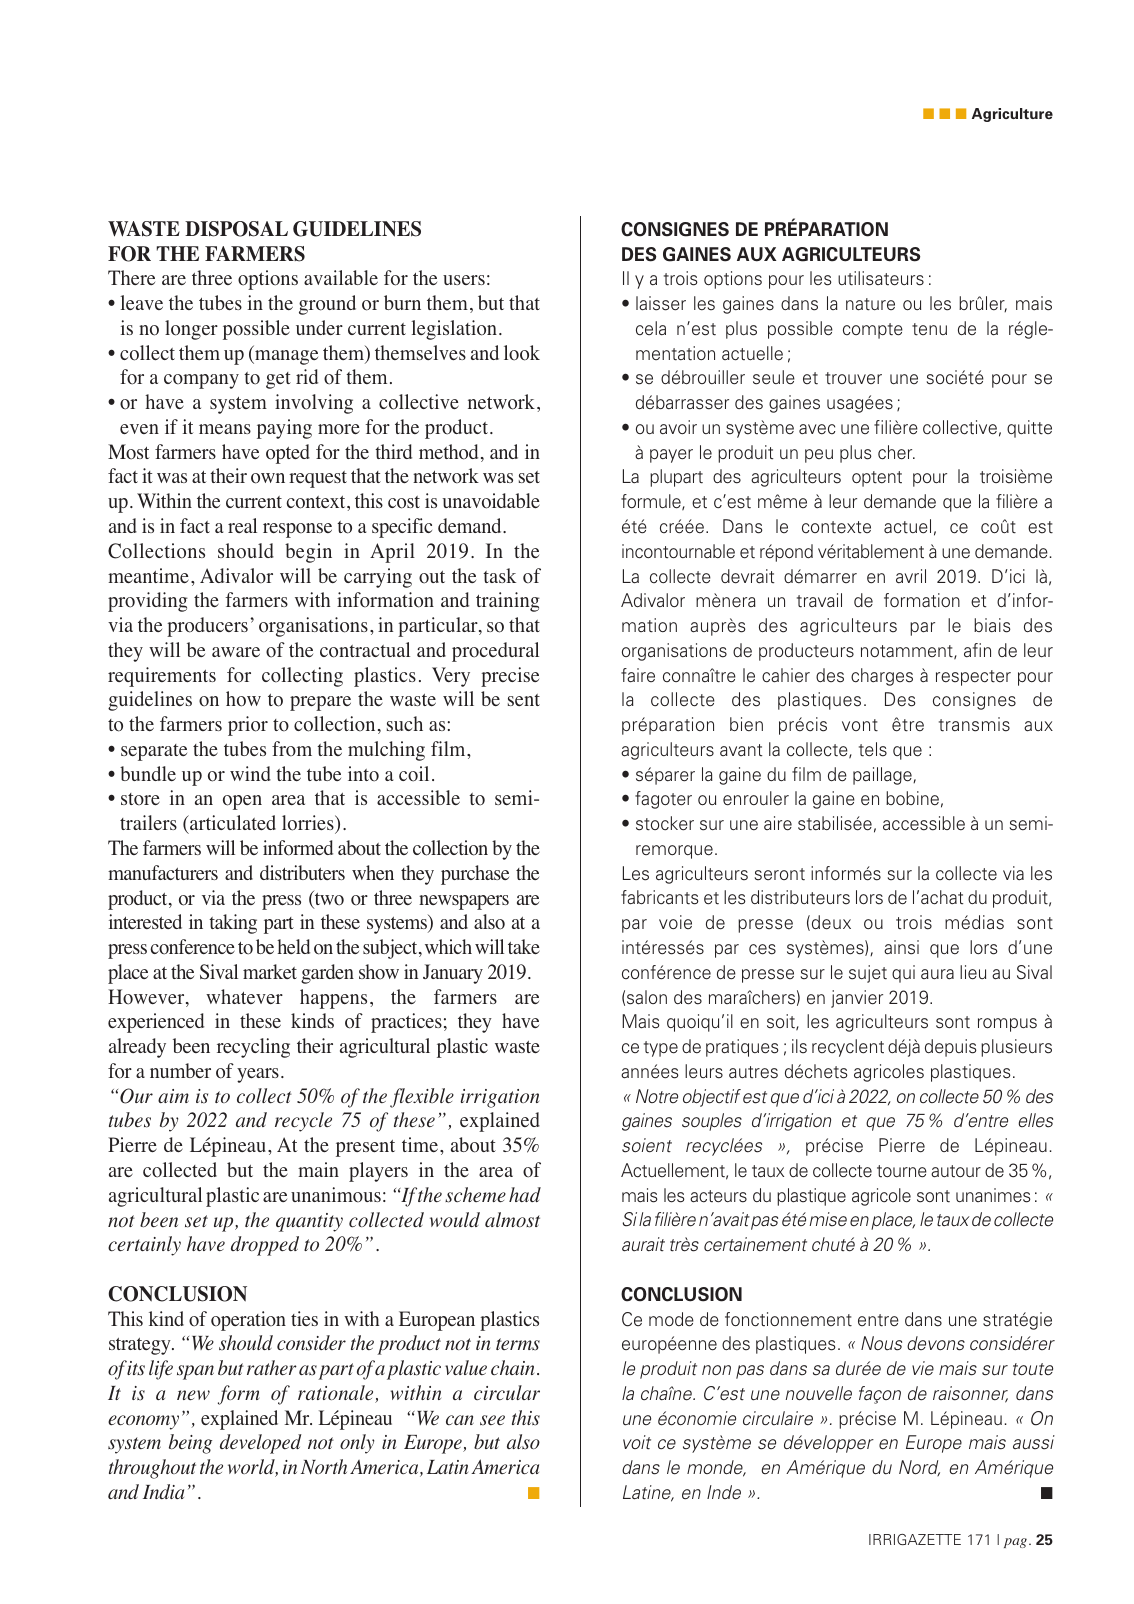 Image resolution: width=1134 pixels, height=1604 pixels. I want to click on dropped, so click(265, 1246).
